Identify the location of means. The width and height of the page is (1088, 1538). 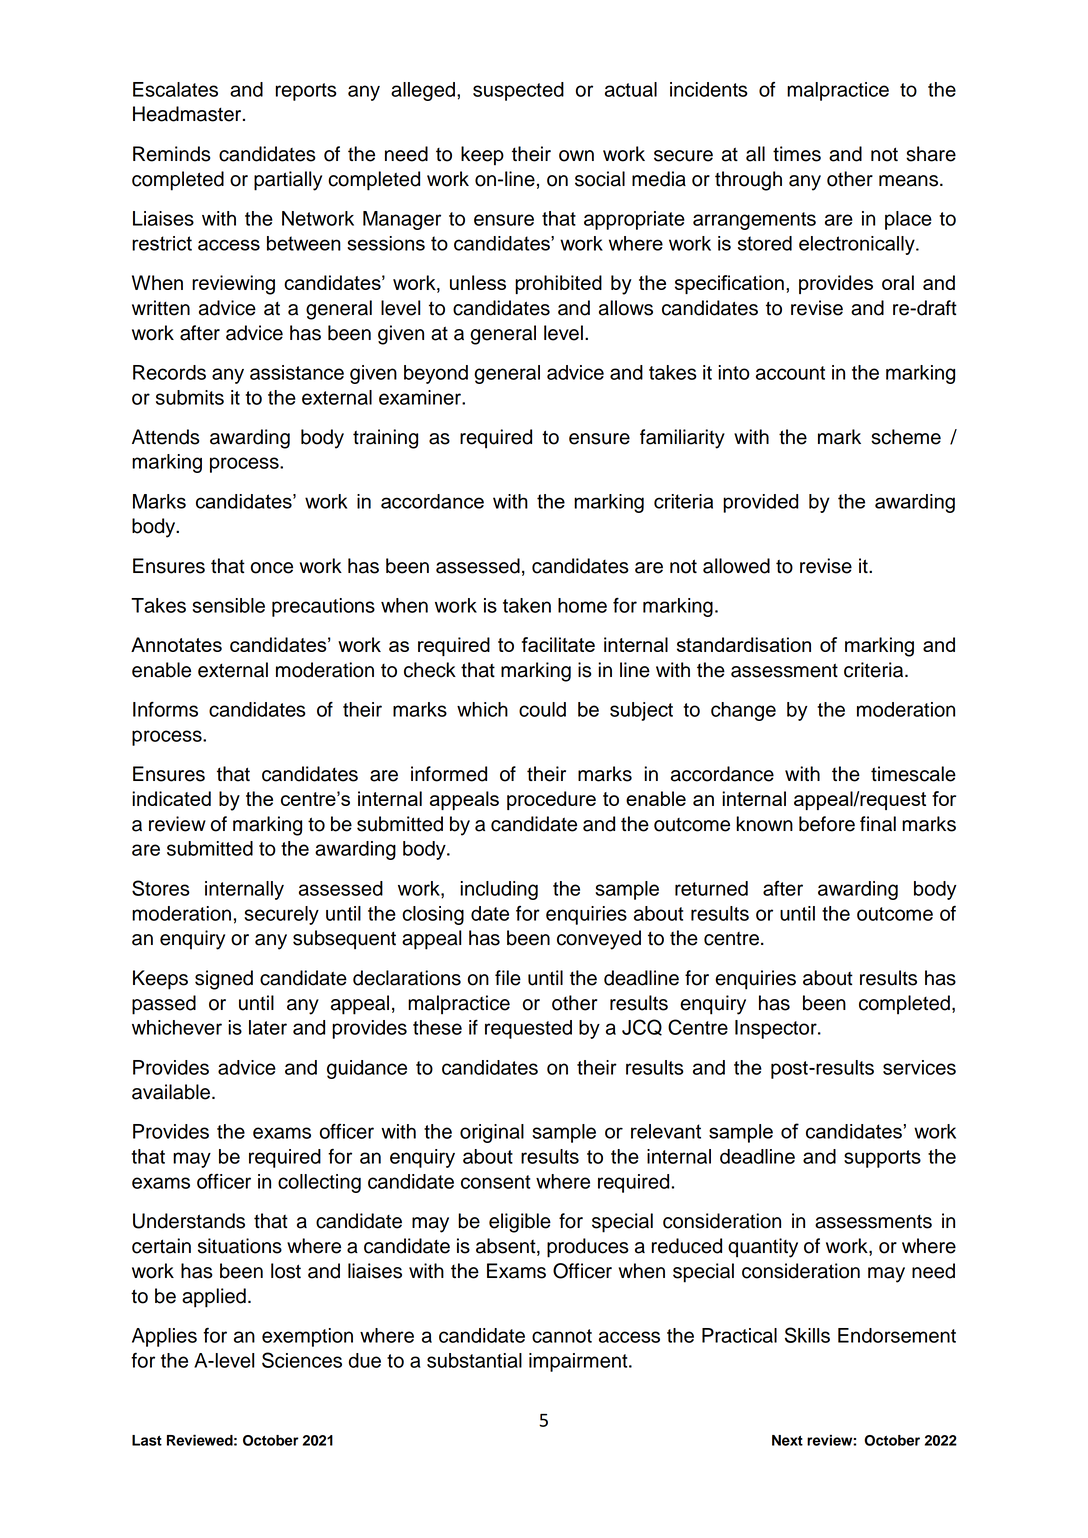
(910, 181).
